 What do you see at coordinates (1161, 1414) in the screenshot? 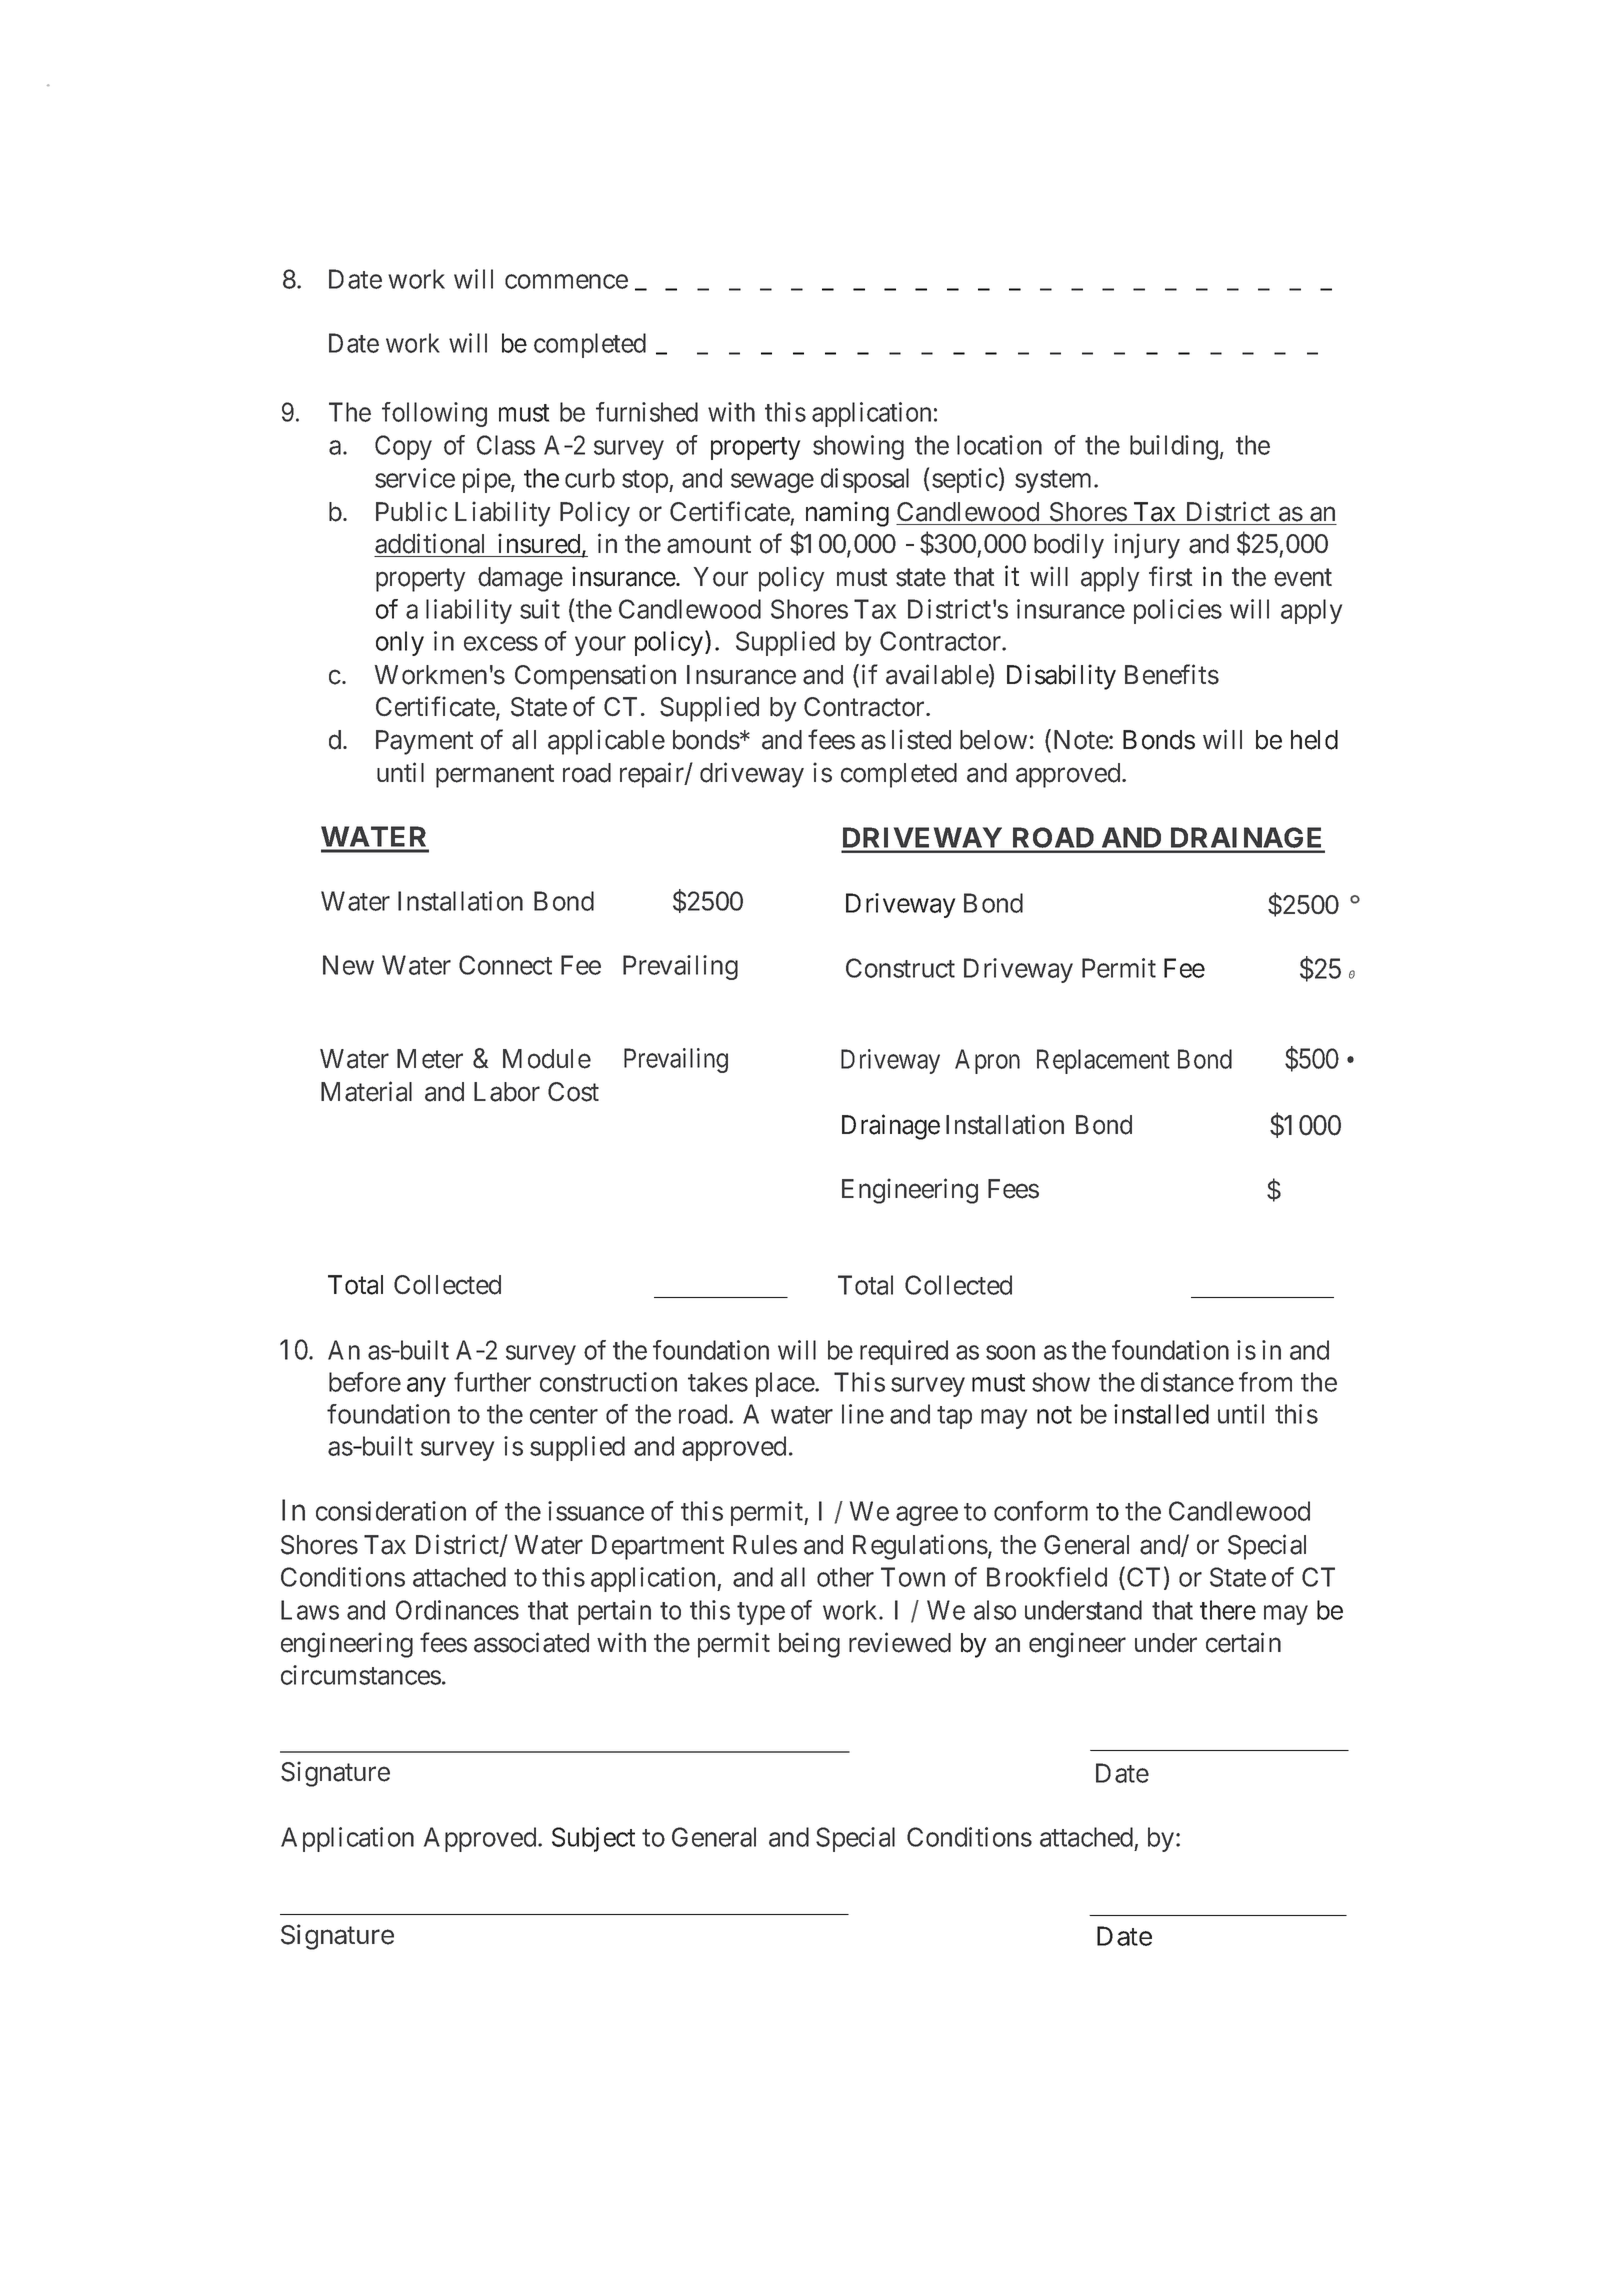
I see `installed` at bounding box center [1161, 1414].
